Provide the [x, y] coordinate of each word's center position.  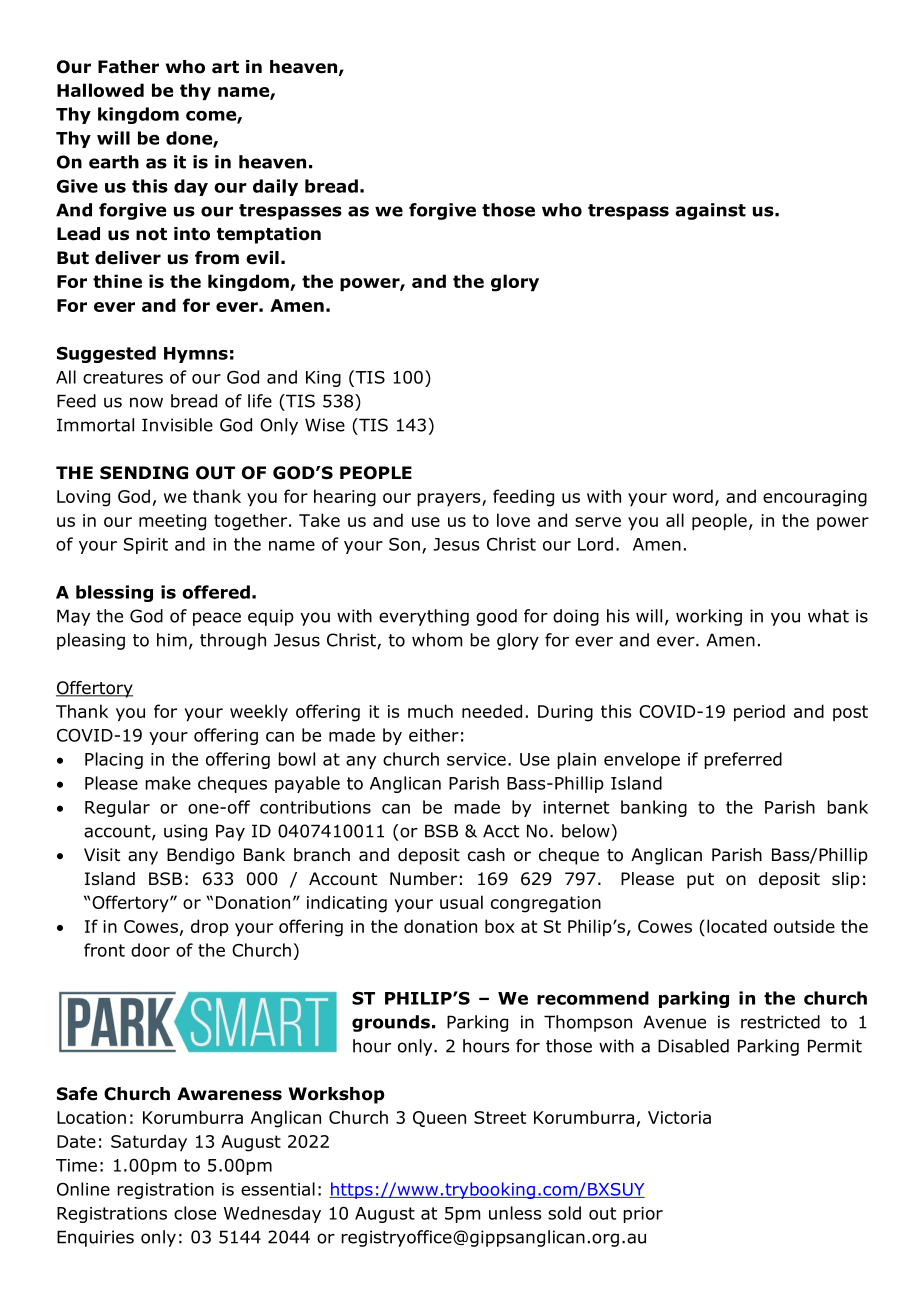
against [710, 211]
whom [437, 640]
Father [128, 67]
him [172, 640]
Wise [325, 425]
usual [461, 902]
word [693, 496]
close [195, 1213]
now [146, 402]
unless [515, 1213]
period [759, 713]
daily [275, 187]
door [150, 950]
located [737, 926]
